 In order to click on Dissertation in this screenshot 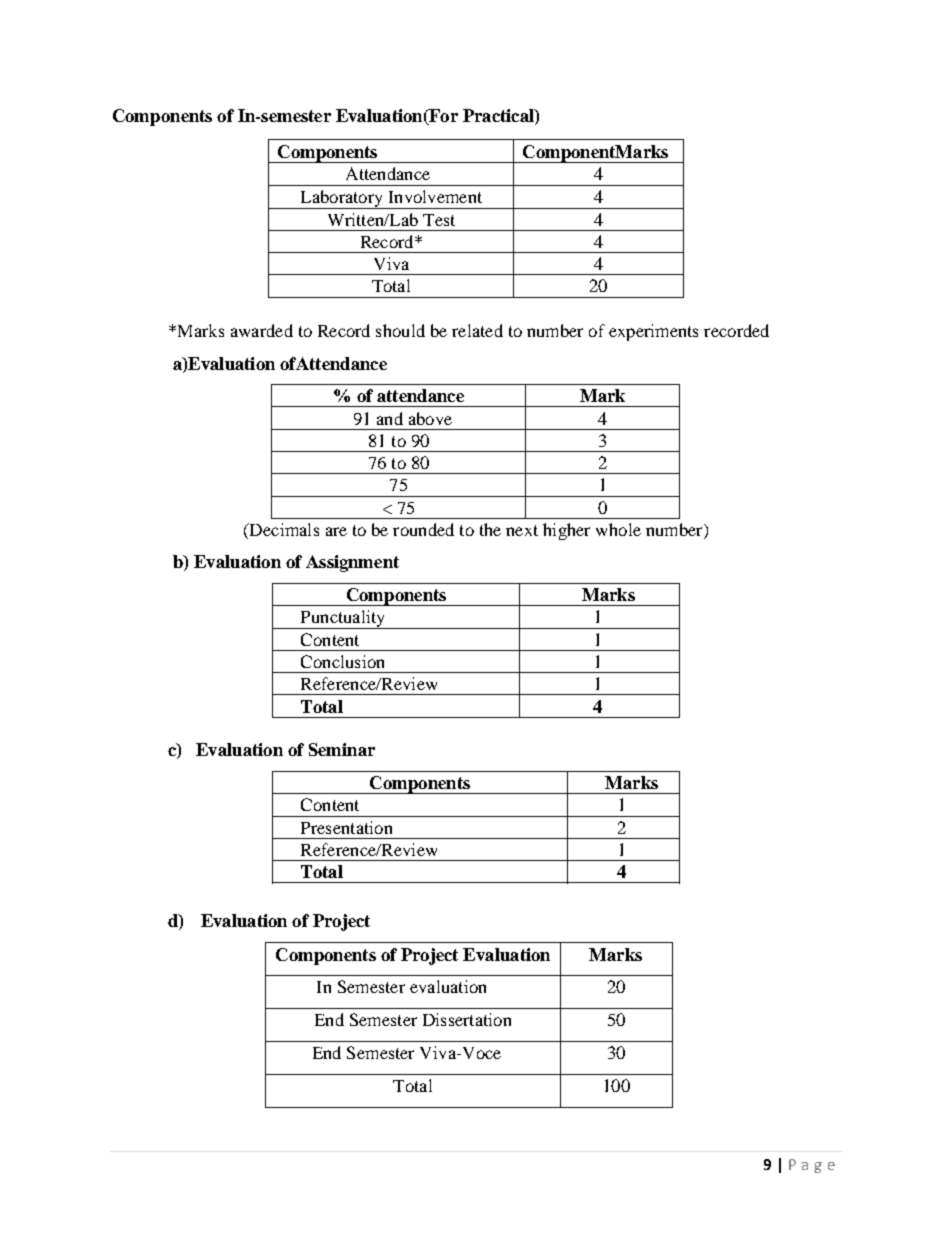, I will do `click(467, 1019)`.
